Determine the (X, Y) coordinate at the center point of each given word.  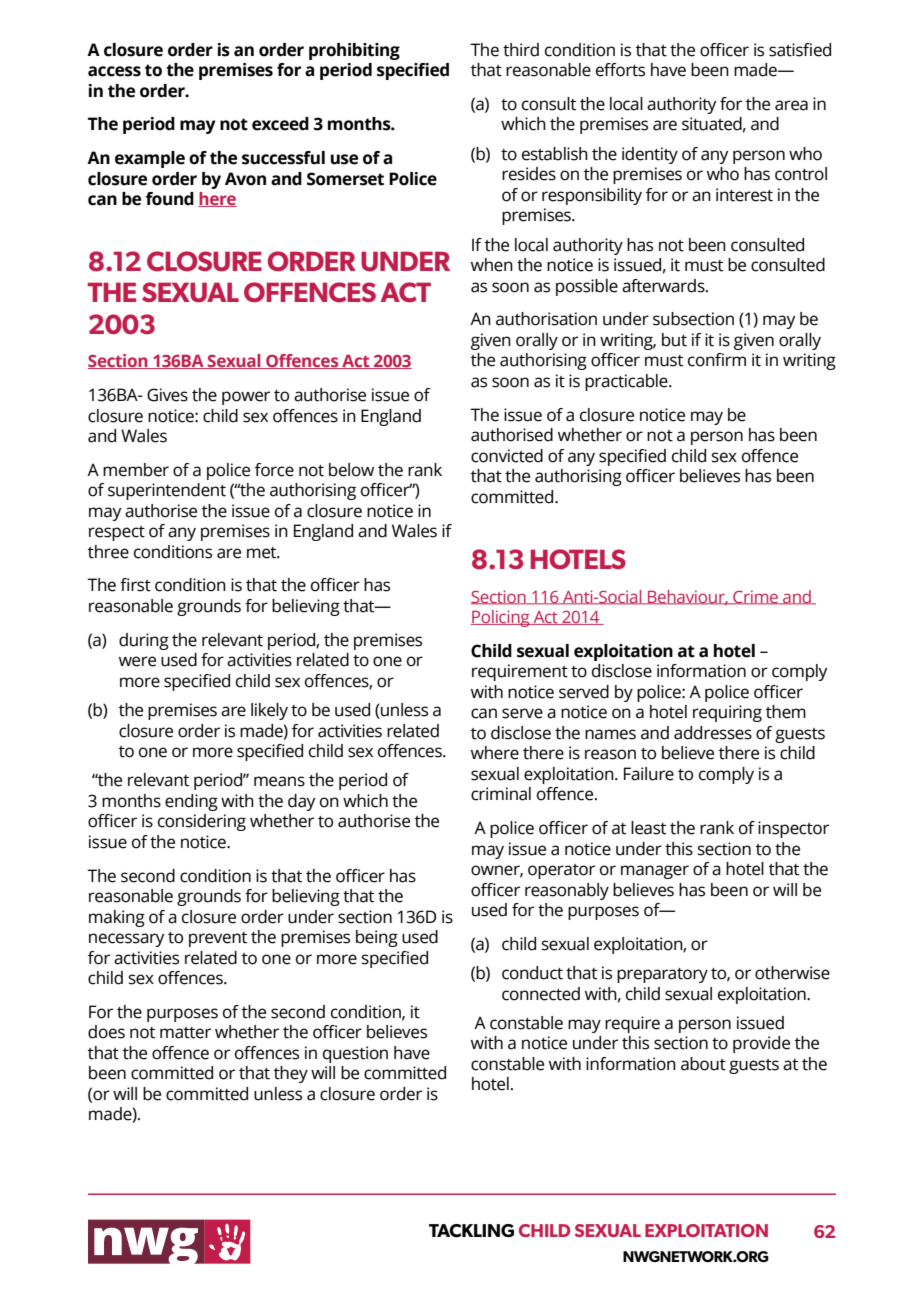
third (521, 50)
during (144, 641)
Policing (501, 618)
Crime (755, 597)
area (791, 105)
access (114, 71)
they (291, 1074)
